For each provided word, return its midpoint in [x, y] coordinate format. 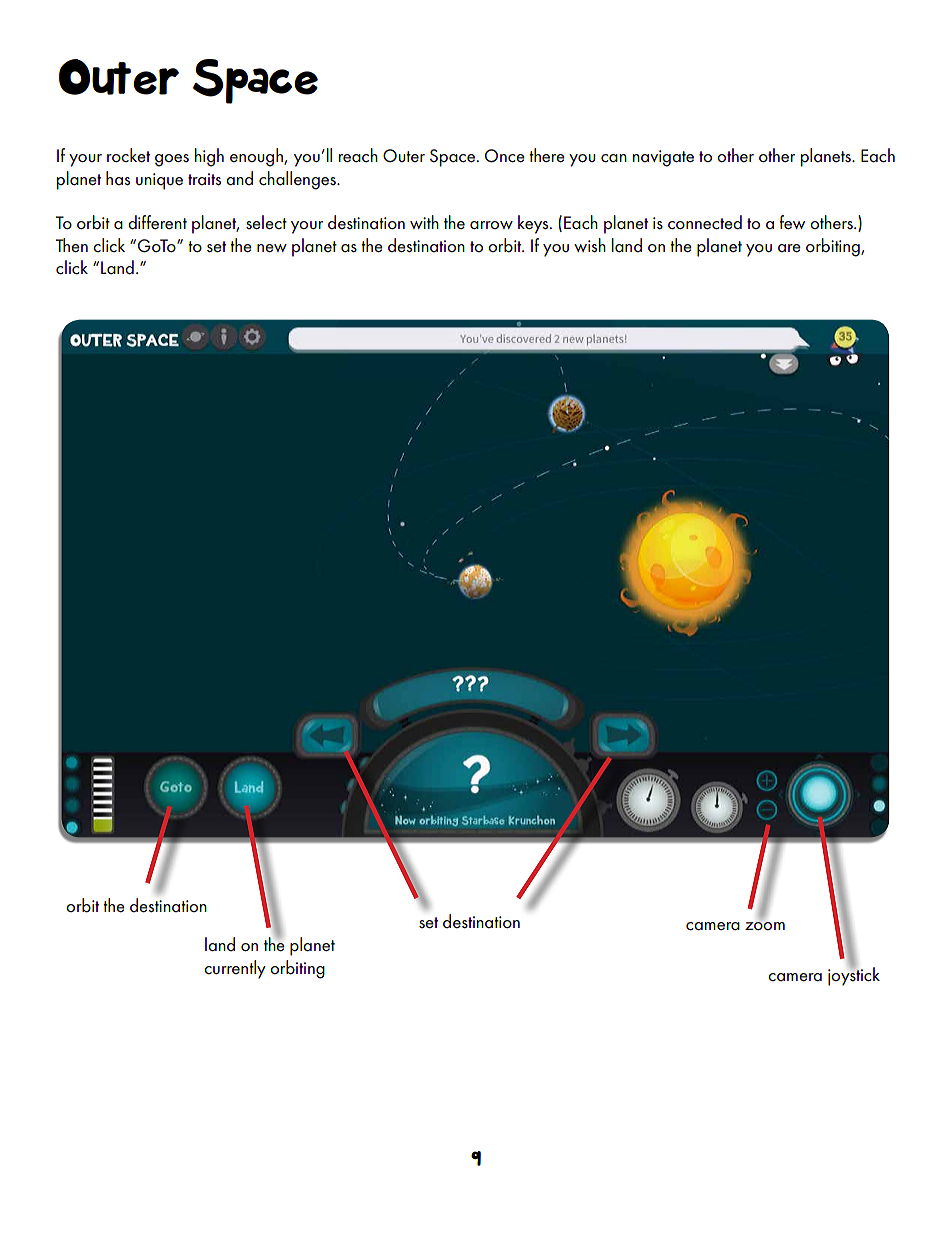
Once [505, 156]
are [789, 248]
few [792, 222]
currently [235, 969]
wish [590, 245]
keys [534, 224]
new [272, 248]
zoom [765, 926]
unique [159, 181]
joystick [854, 975]
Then [72, 245]
